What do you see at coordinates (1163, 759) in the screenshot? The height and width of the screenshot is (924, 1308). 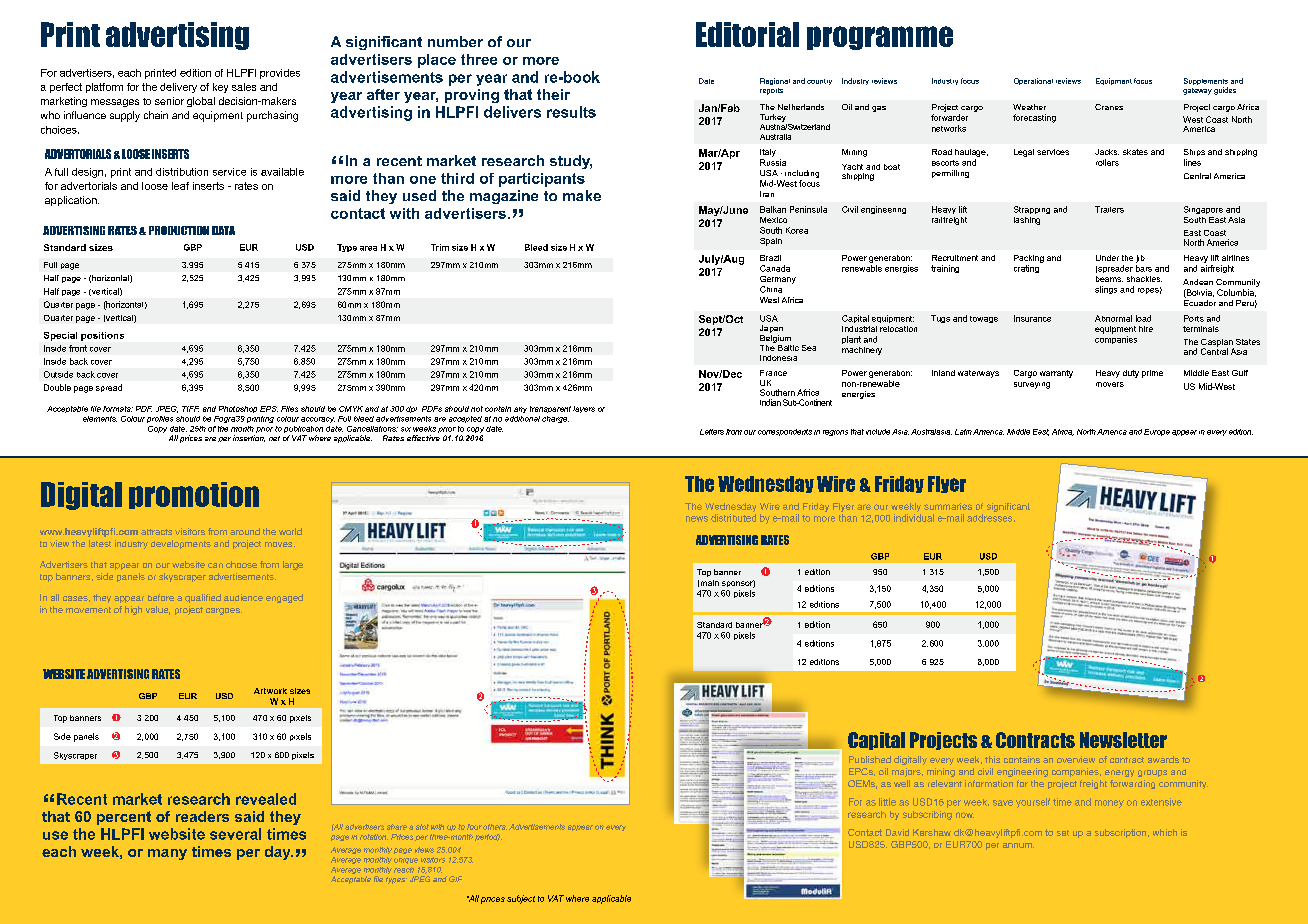 I see `awards` at bounding box center [1163, 759].
